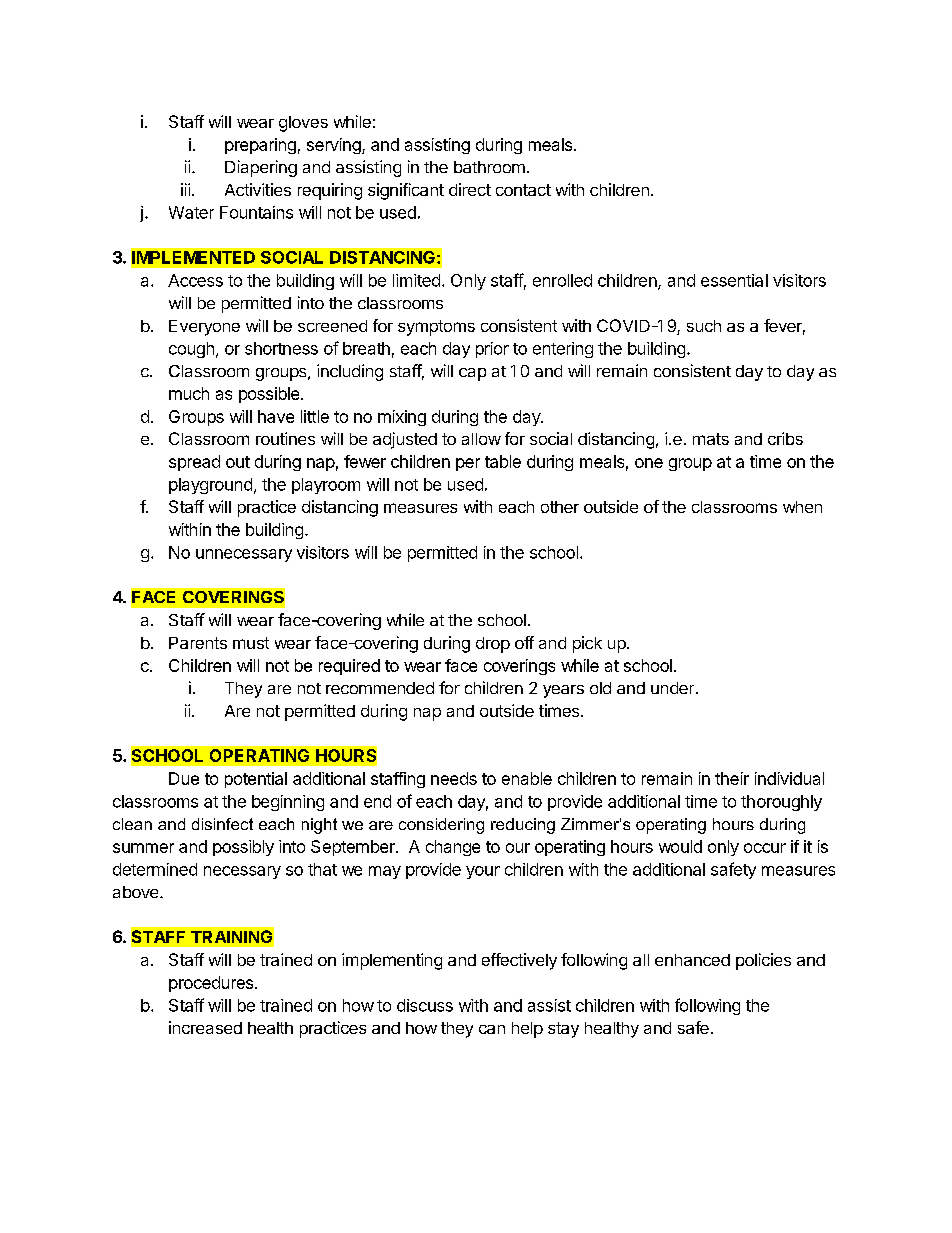 The image size is (952, 1233). I want to click on discuss, so click(425, 1005).
